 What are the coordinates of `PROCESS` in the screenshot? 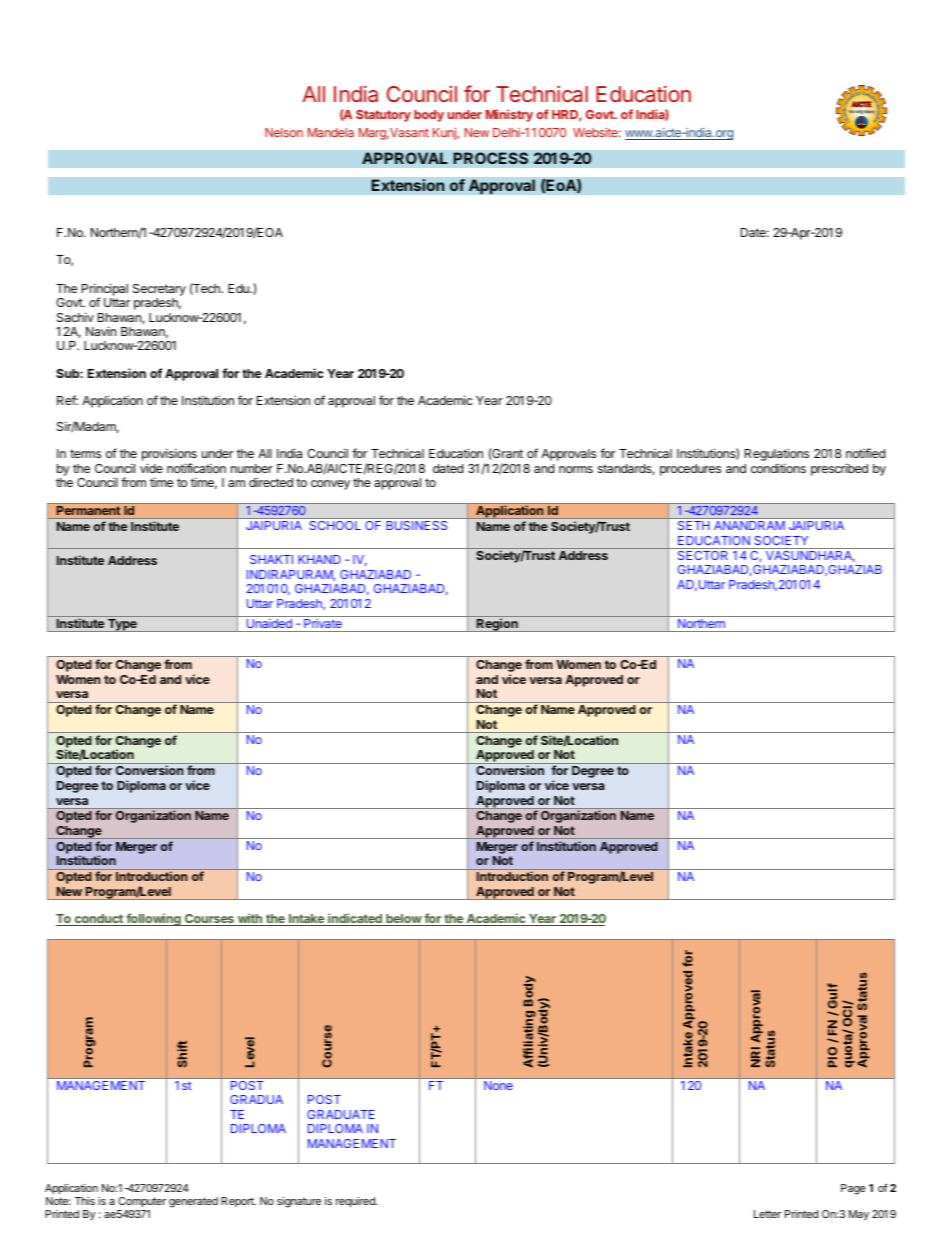 It's located at (490, 158).
